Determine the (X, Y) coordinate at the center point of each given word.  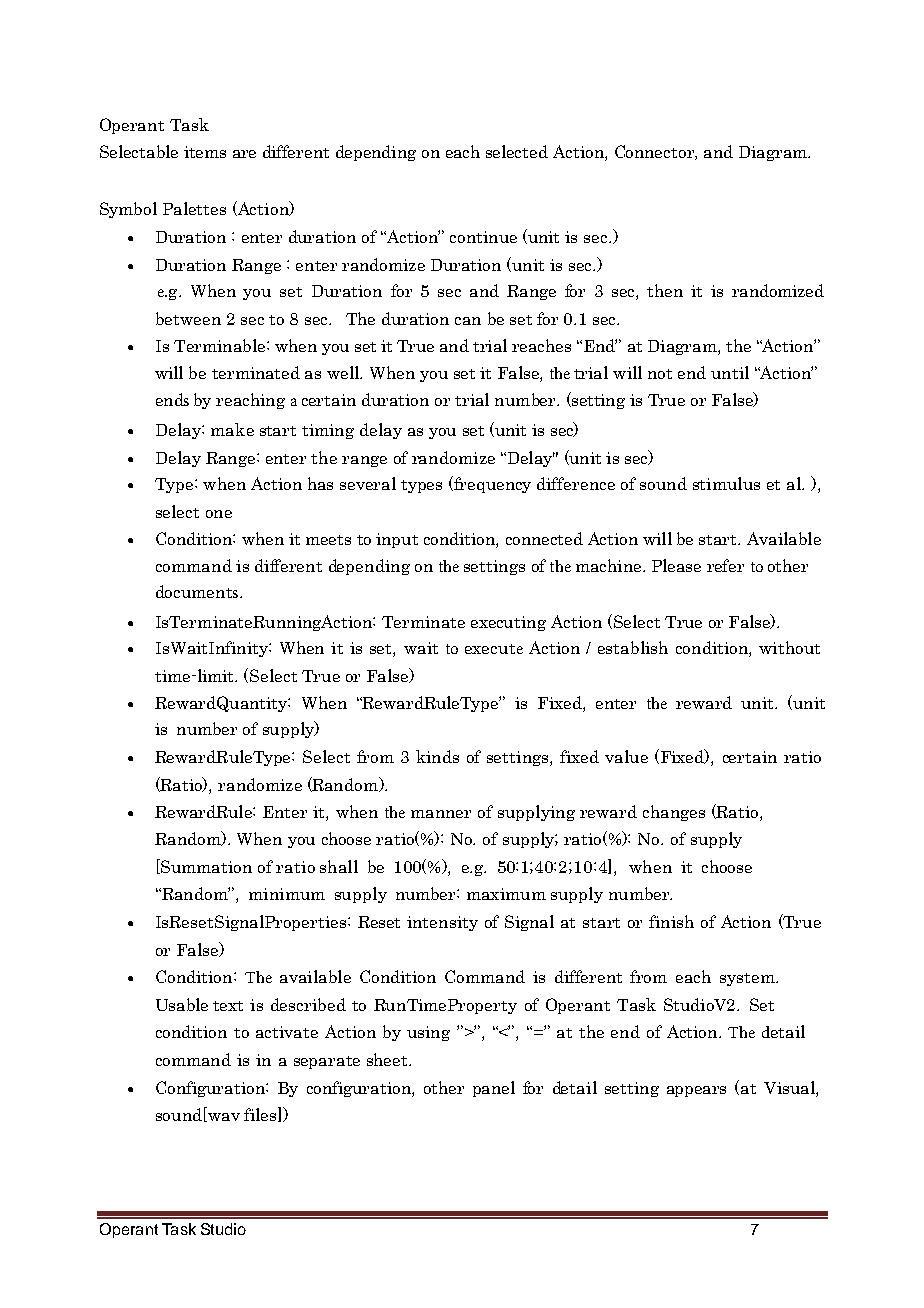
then (665, 290)
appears (696, 1091)
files (261, 1114)
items (205, 152)
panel (494, 1089)
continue (483, 237)
